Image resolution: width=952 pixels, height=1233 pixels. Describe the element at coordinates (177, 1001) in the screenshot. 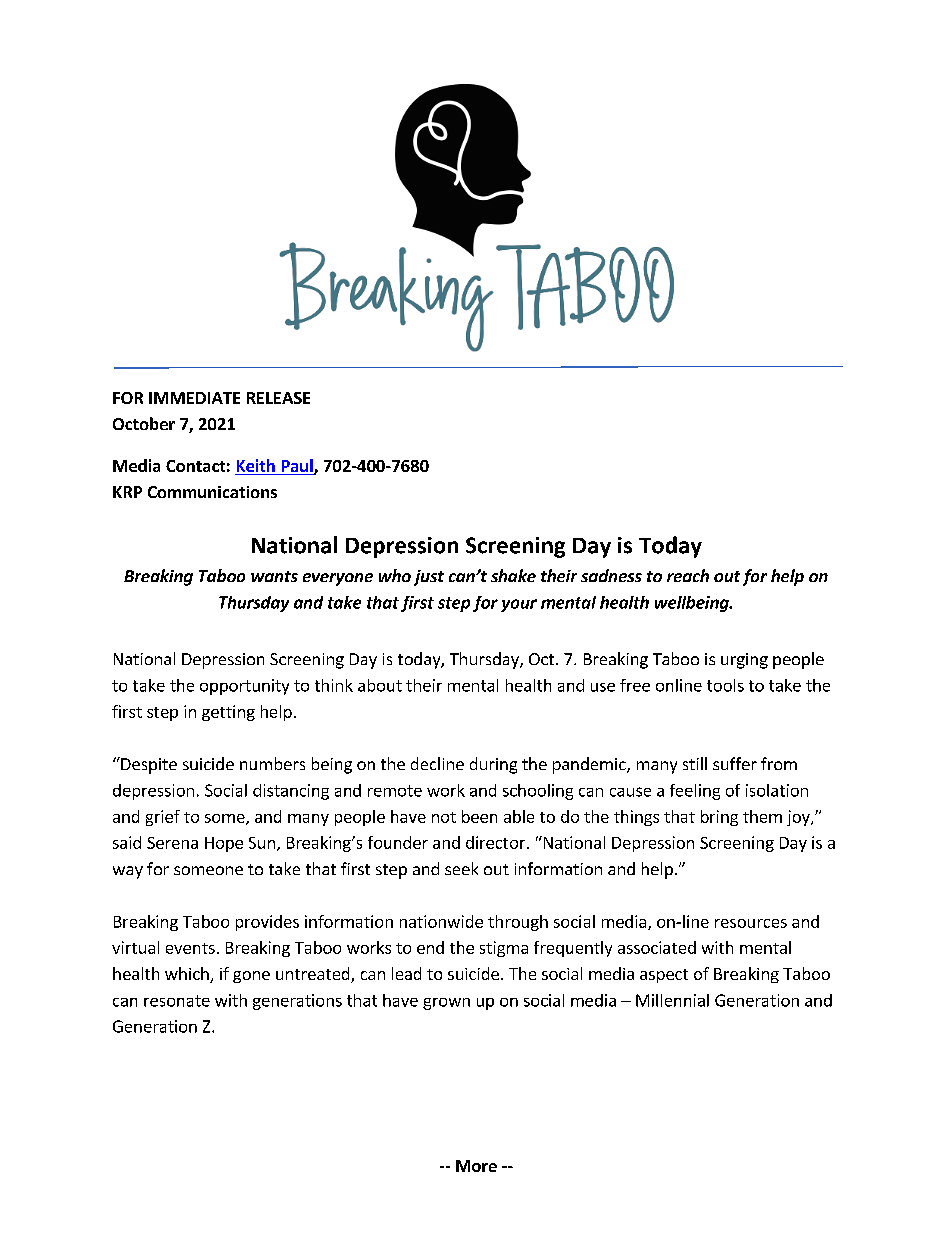

I see `resonate` at that location.
